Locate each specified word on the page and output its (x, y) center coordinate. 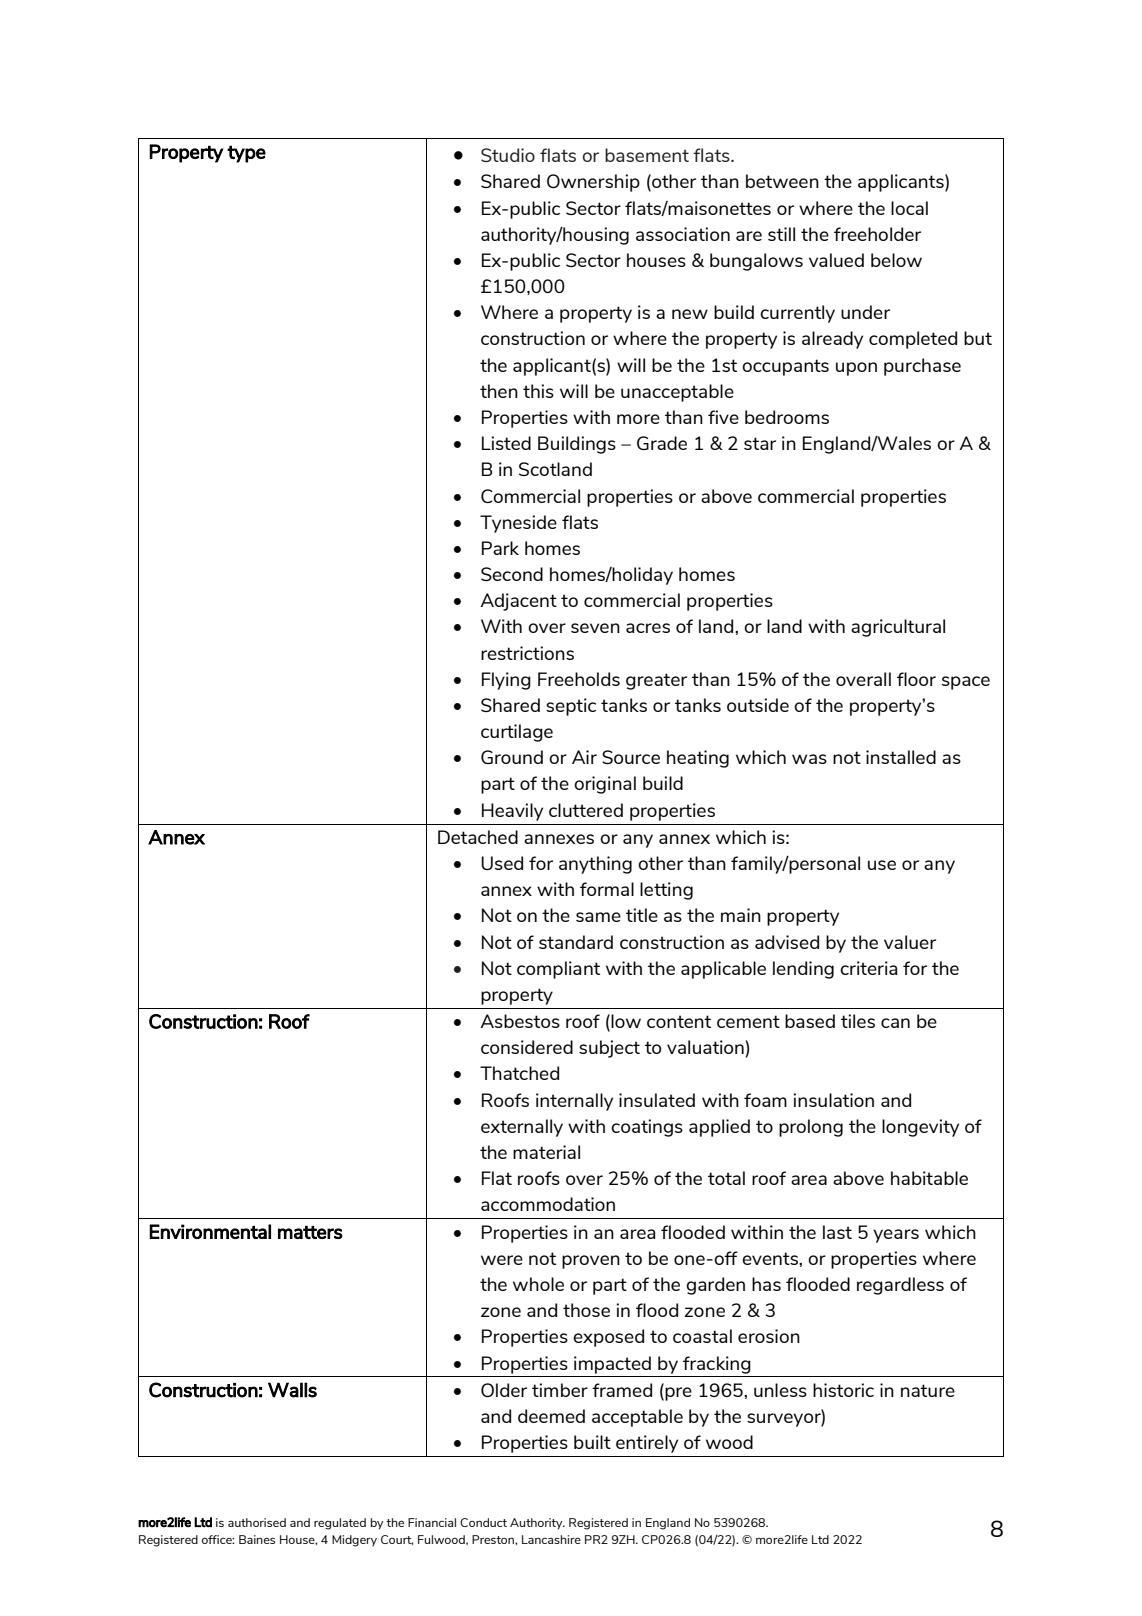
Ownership (593, 183)
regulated (340, 1524)
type (246, 154)
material (546, 1152)
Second (512, 574)
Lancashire (551, 1539)
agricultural (898, 628)
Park (500, 548)
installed (901, 757)
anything (595, 865)
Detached (478, 837)
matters (310, 1232)
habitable (929, 1178)
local (909, 208)
